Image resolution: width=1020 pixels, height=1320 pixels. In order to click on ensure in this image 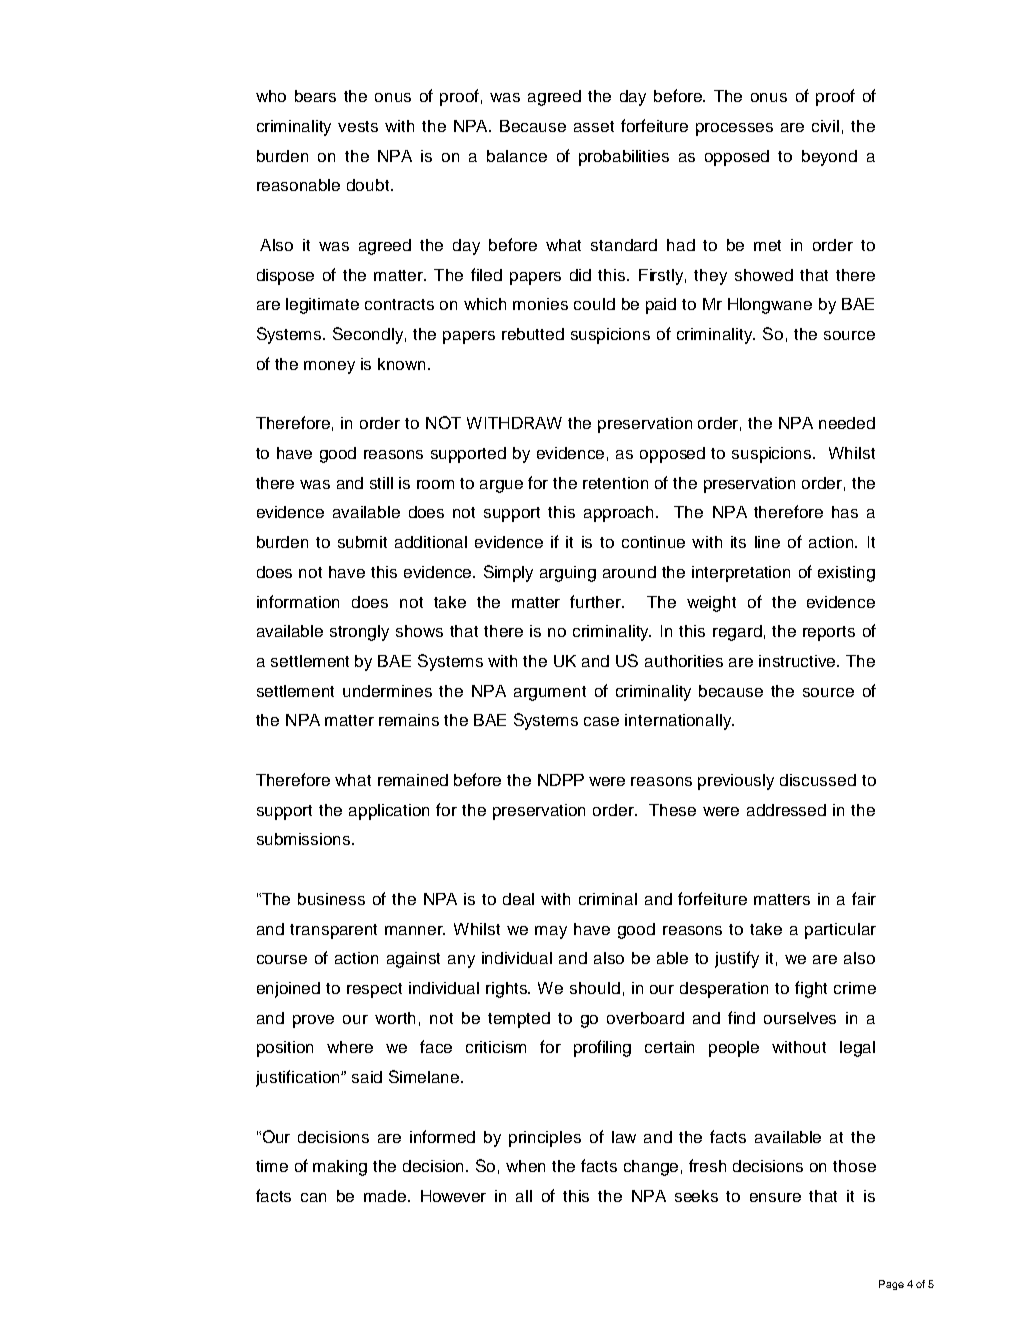, I will do `click(775, 1197)`.
